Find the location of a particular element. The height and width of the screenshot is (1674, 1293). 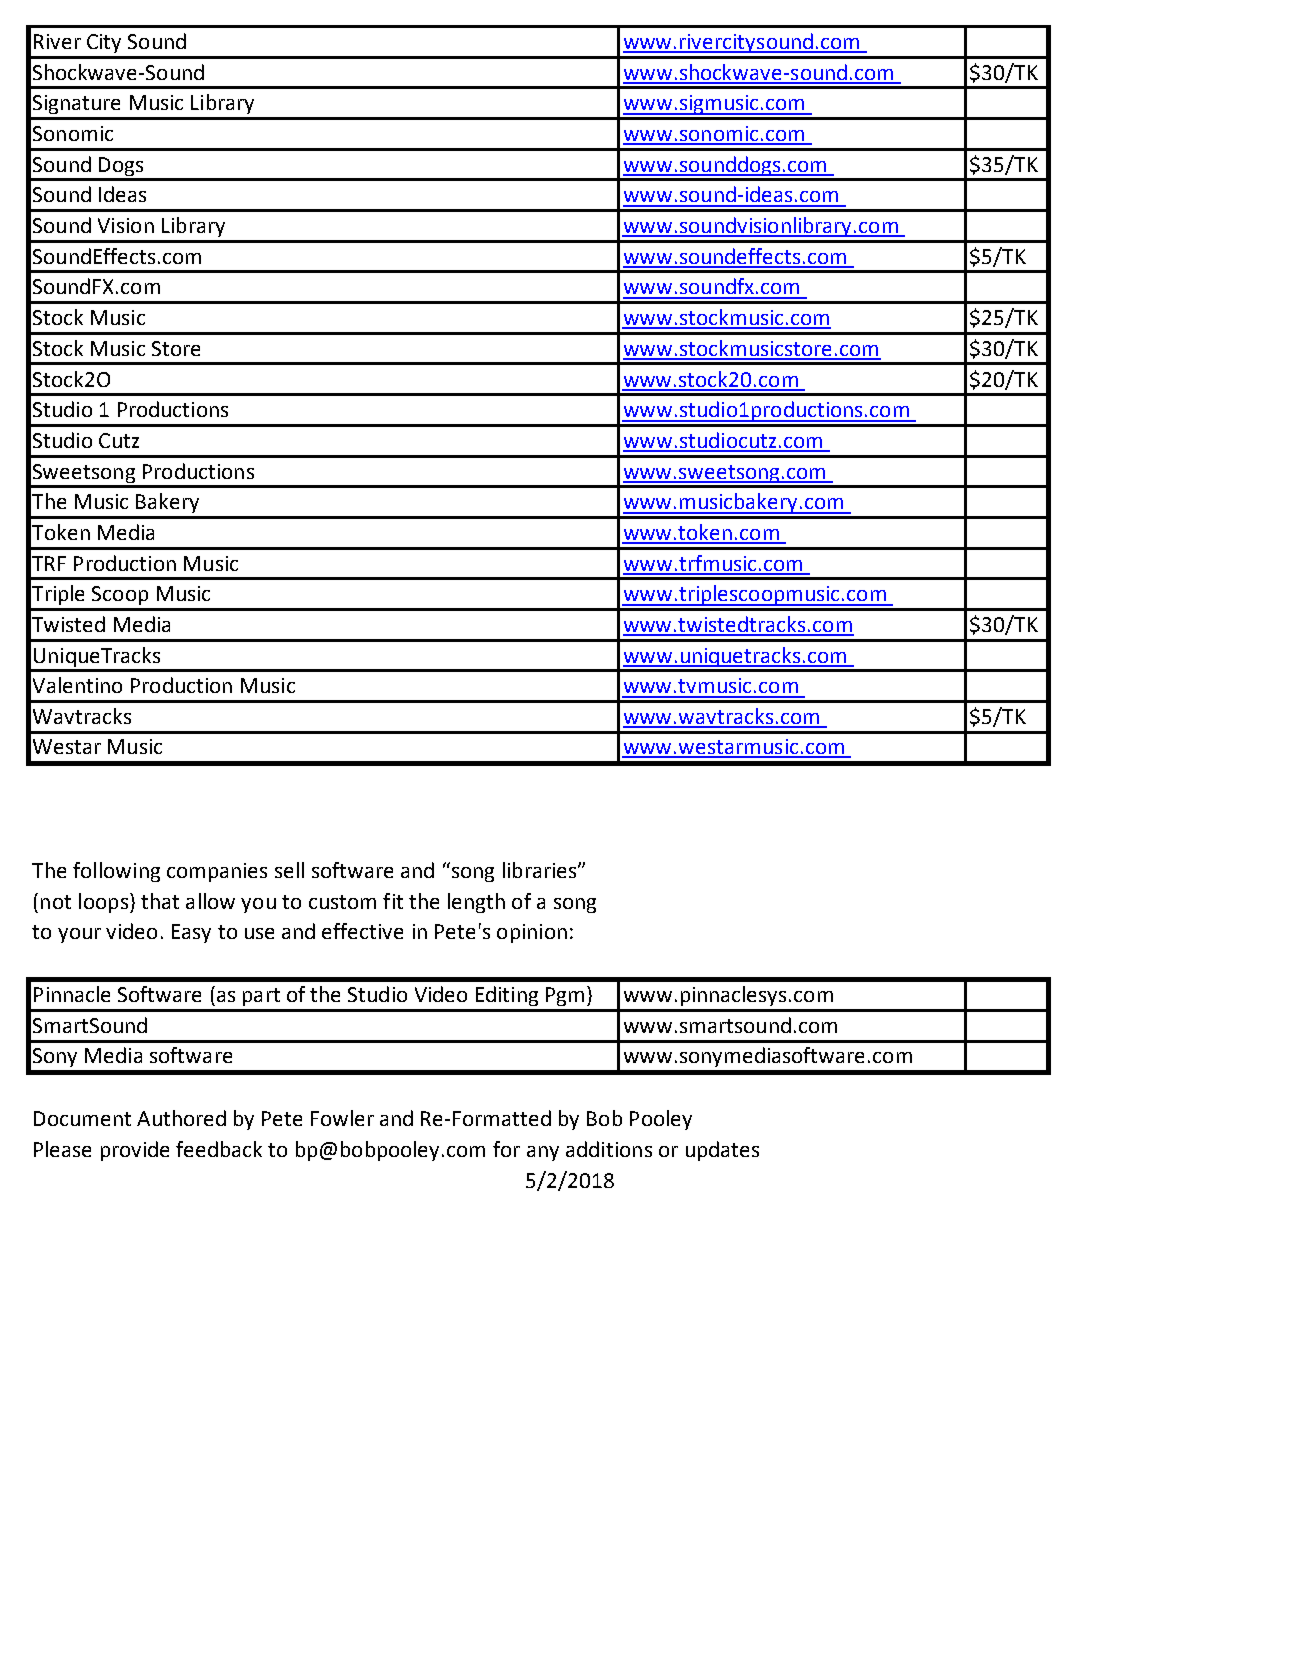

following is located at coordinates (116, 872).
